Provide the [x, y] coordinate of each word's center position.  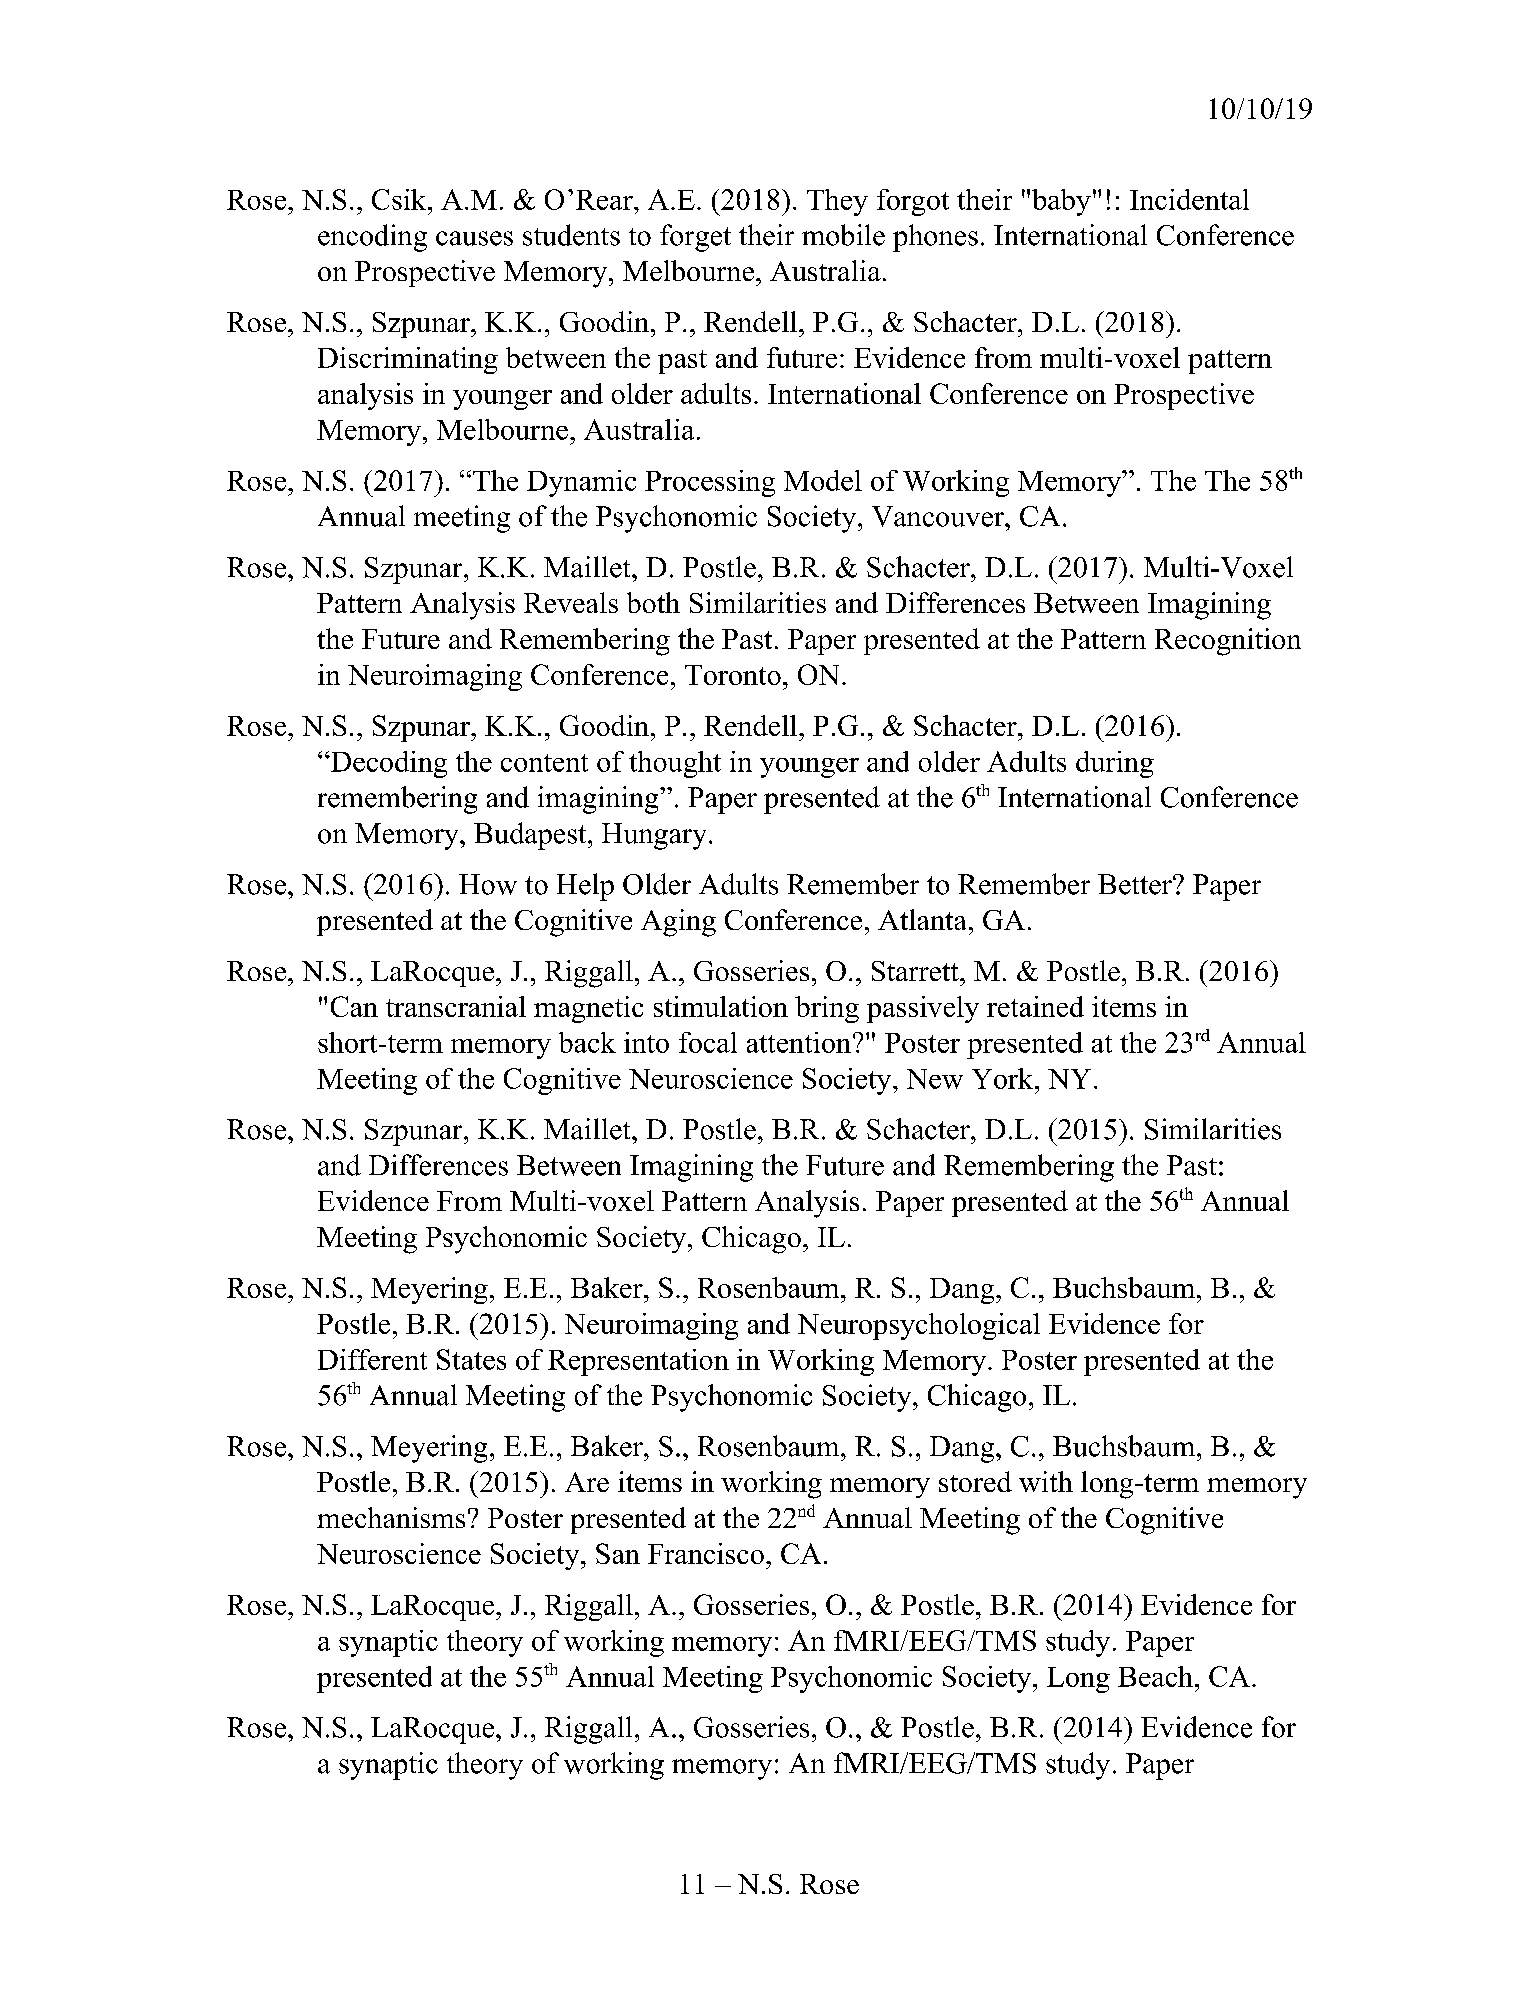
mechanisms [391, 1517]
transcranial [456, 1006]
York [1002, 1078]
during [1115, 764]
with [1046, 1481]
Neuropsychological [919, 1326]
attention [799, 1042]
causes [474, 238]
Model [823, 480]
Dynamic [581, 483]
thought [675, 764]
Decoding [387, 764]
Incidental [1189, 199]
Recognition [1228, 642]
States [471, 1359]
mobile [843, 235]
